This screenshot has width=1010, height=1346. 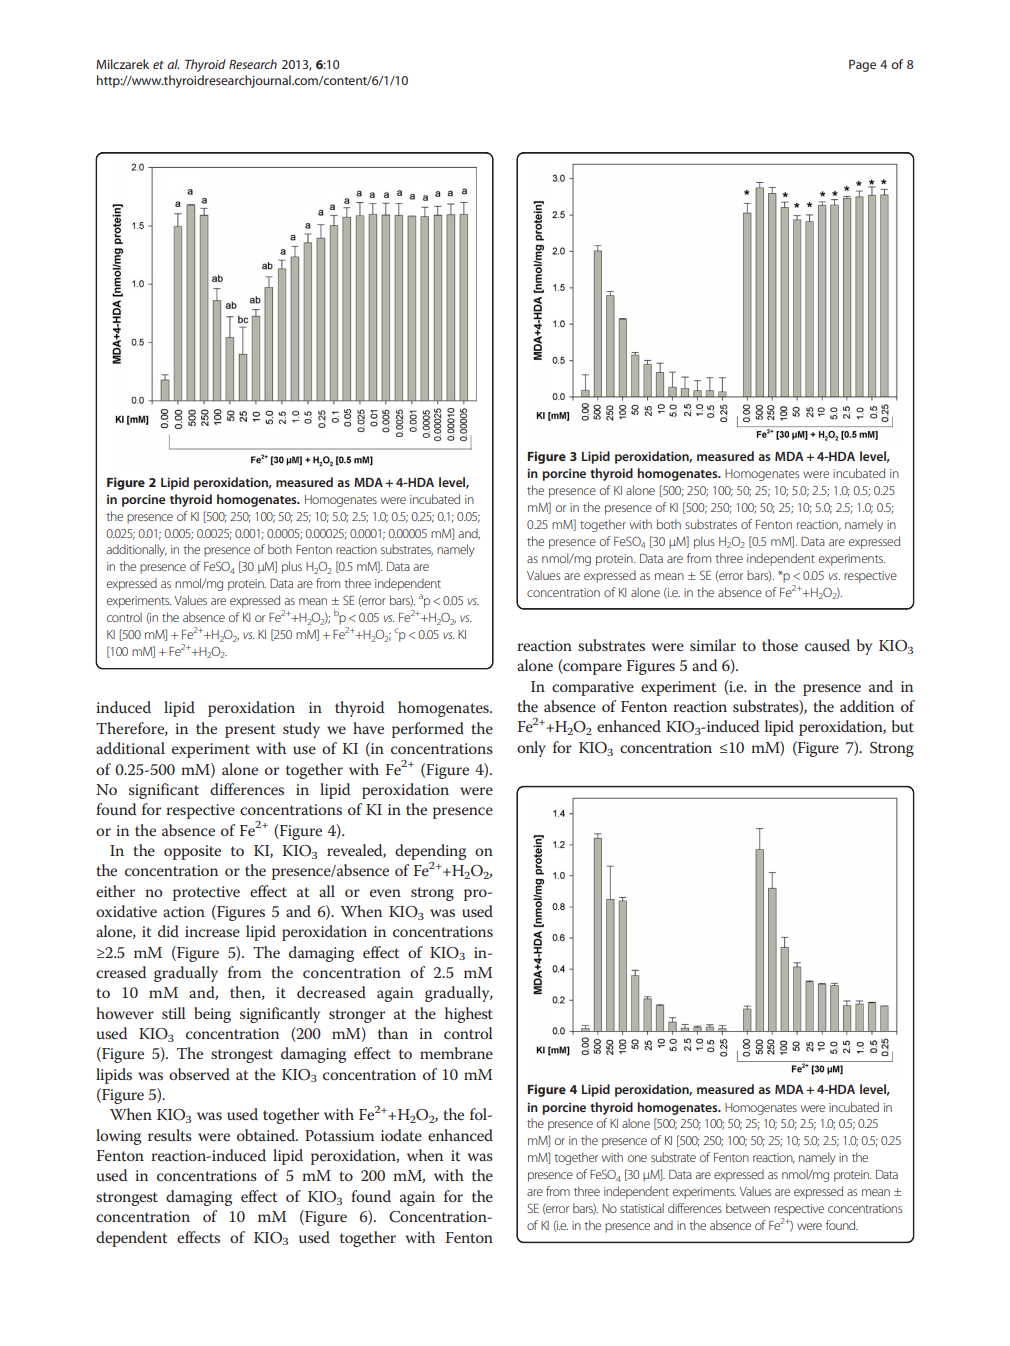 What do you see at coordinates (267, 1135) in the screenshot?
I see `obtained` at bounding box center [267, 1135].
